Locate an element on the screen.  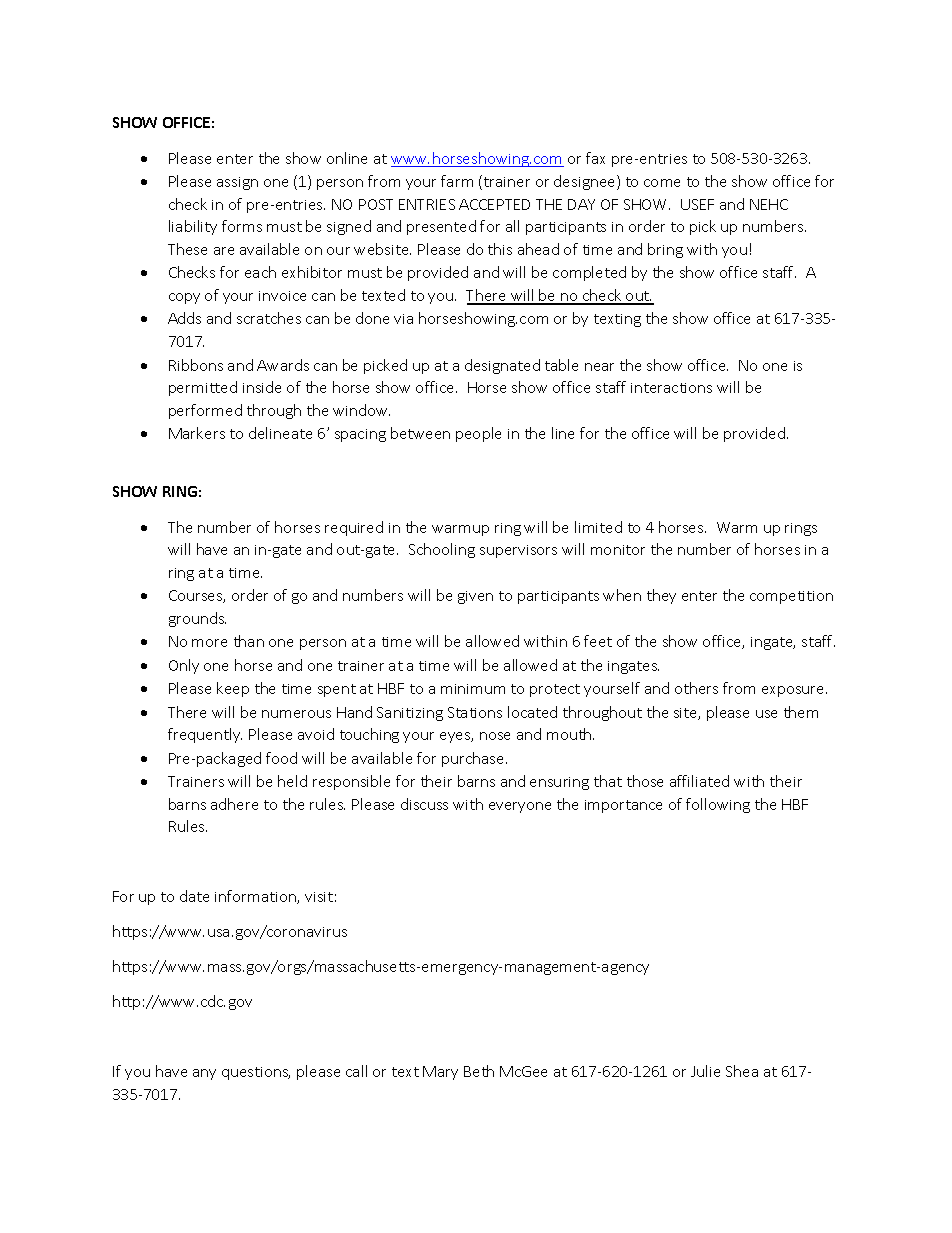
come is located at coordinates (662, 183).
